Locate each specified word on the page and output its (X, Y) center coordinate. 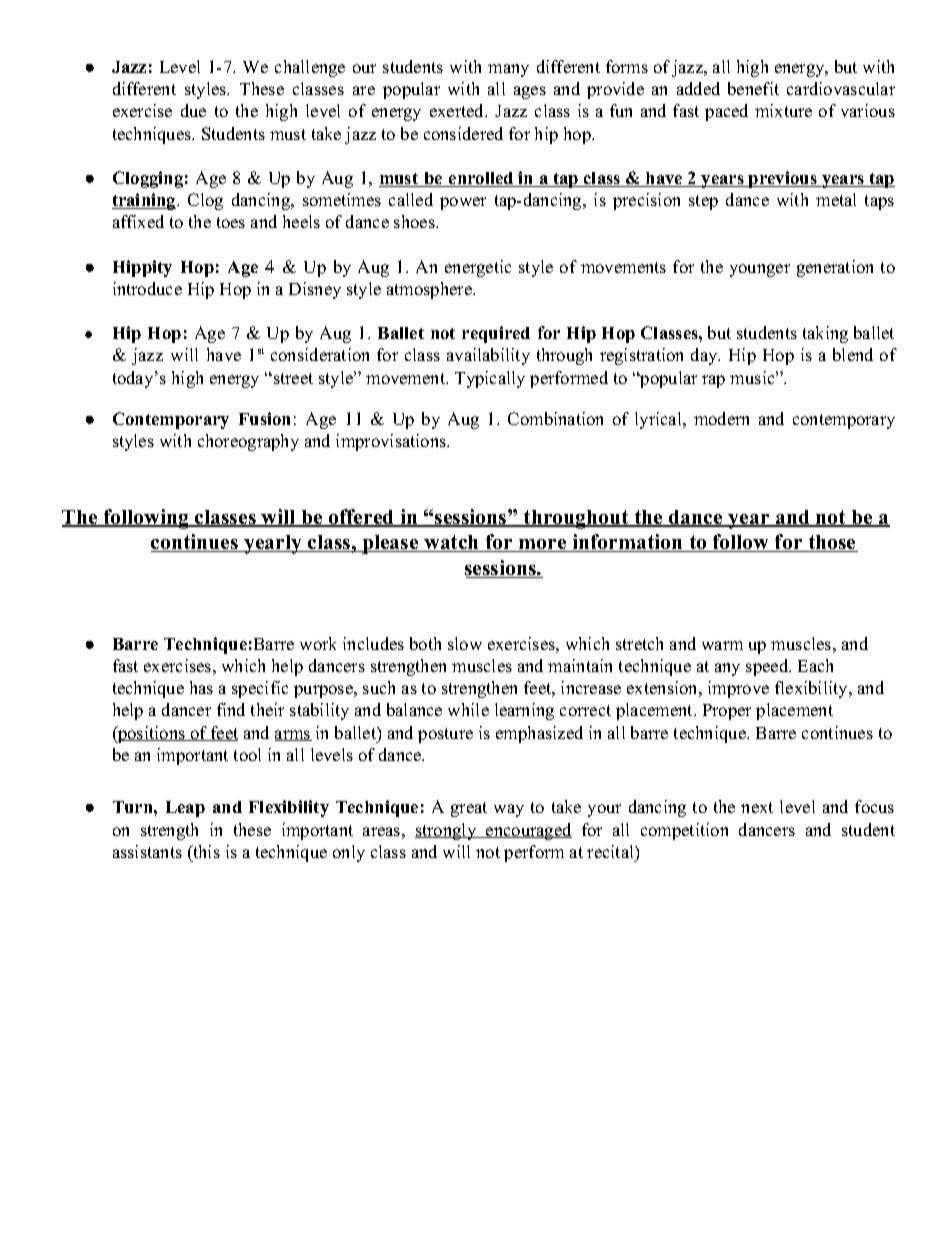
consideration (320, 354)
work (318, 643)
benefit (753, 88)
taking (825, 334)
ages (530, 92)
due (193, 110)
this (205, 851)
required (496, 334)
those (832, 543)
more (543, 545)
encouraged (528, 831)
